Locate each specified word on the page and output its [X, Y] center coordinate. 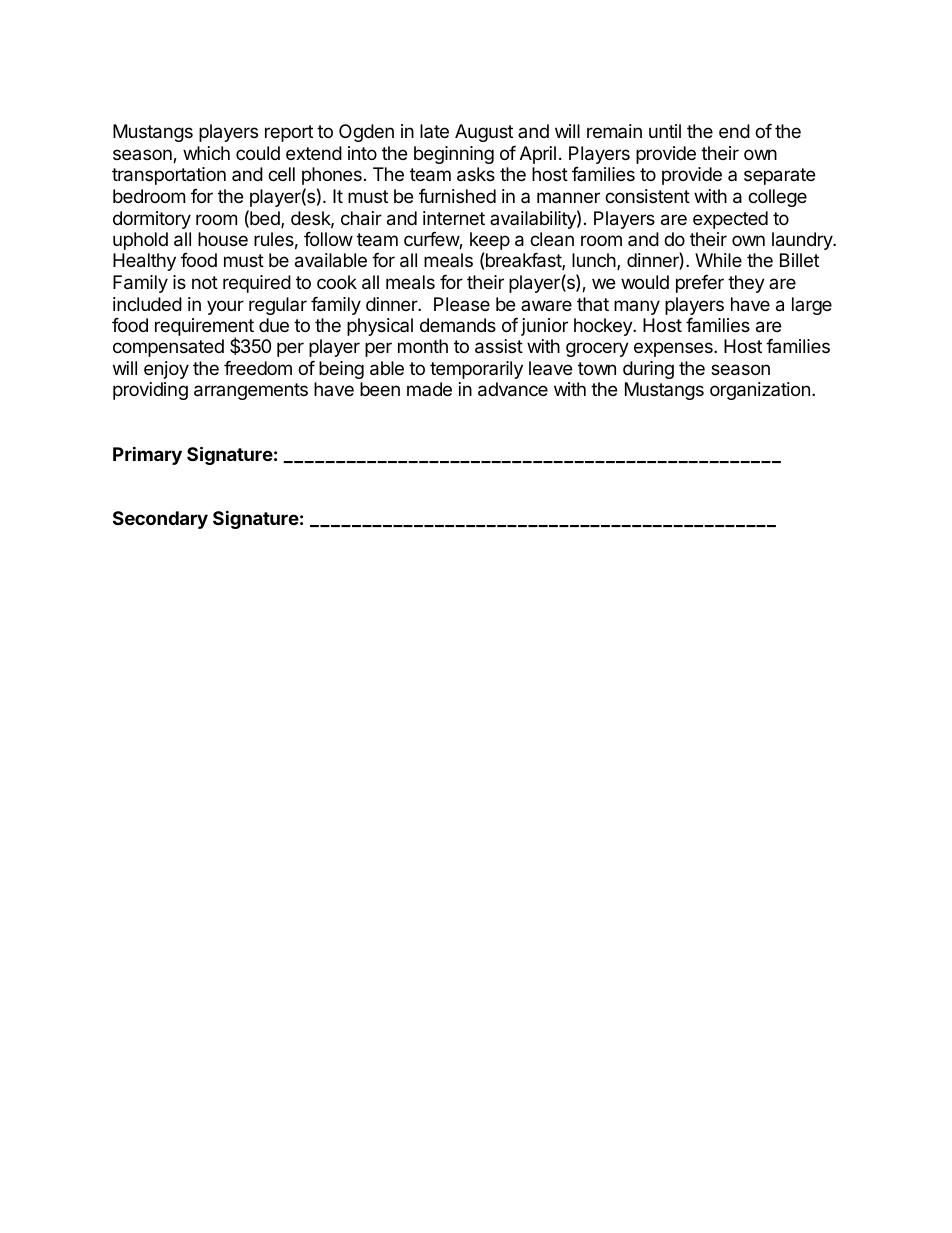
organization [760, 391]
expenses [674, 349]
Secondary [160, 520]
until [665, 131]
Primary [147, 455]
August [484, 133]
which [206, 153]
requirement [204, 328]
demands [458, 325]
